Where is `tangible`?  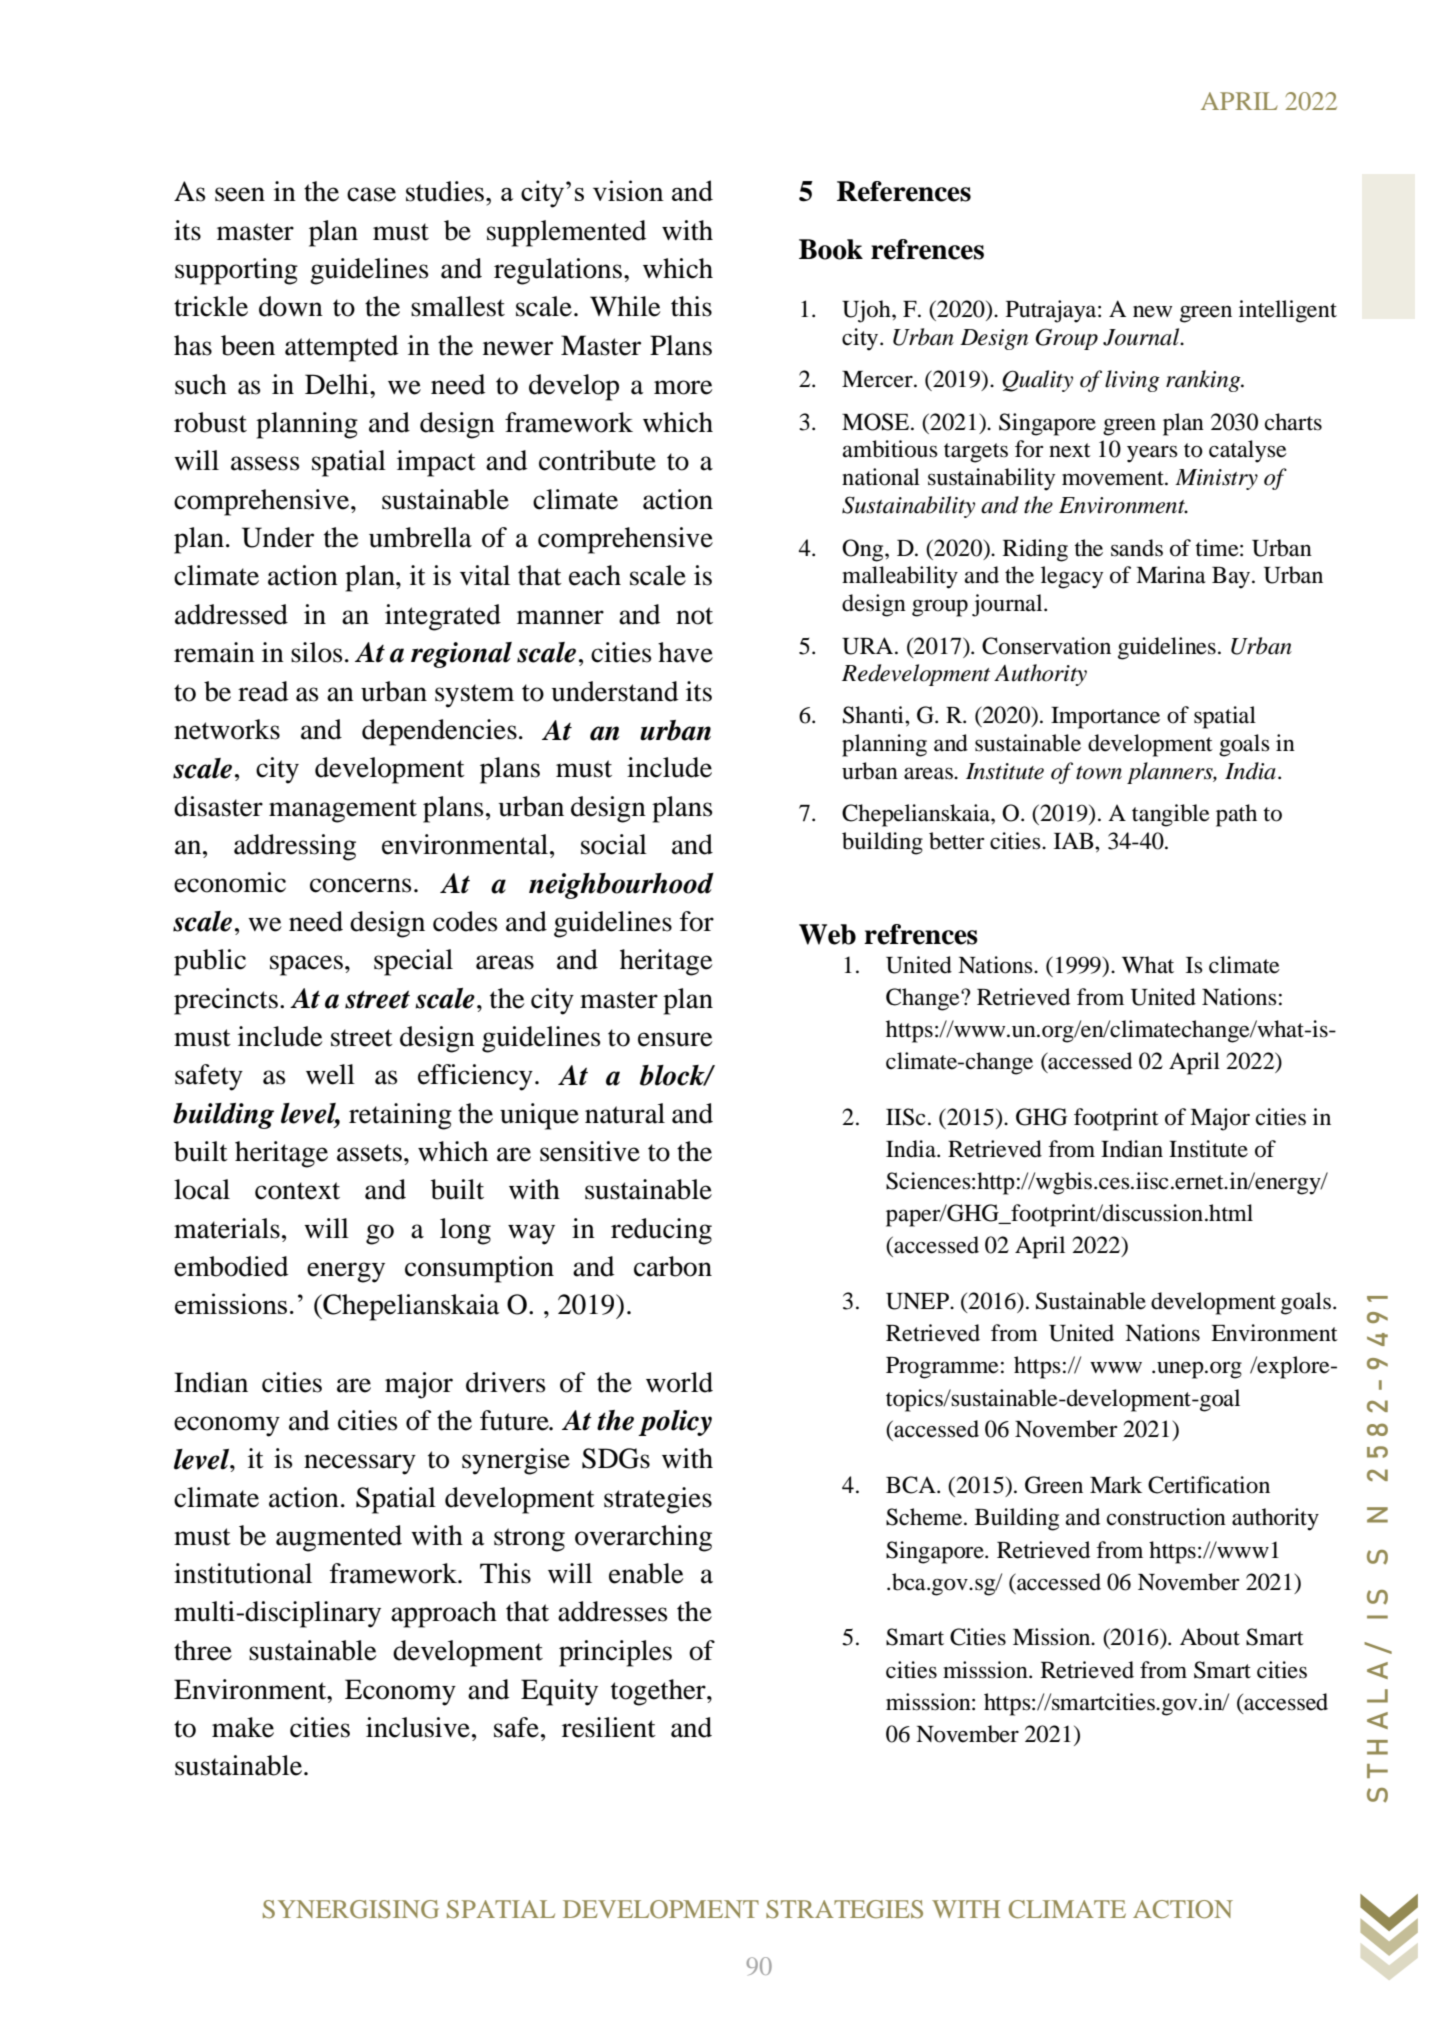
tangible is located at coordinates (1171, 815).
